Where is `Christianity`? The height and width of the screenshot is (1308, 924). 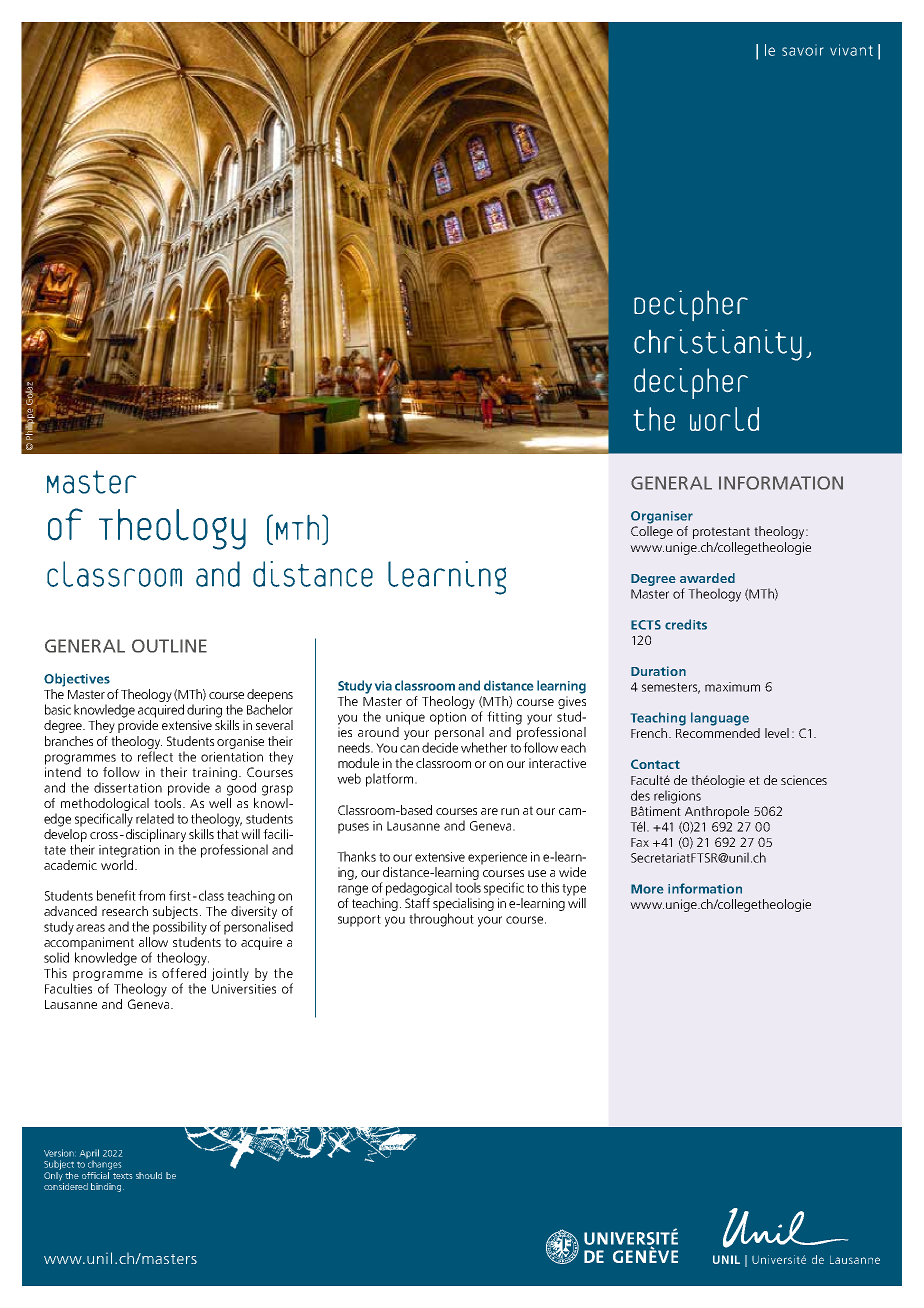 Christianity is located at coordinates (718, 345).
